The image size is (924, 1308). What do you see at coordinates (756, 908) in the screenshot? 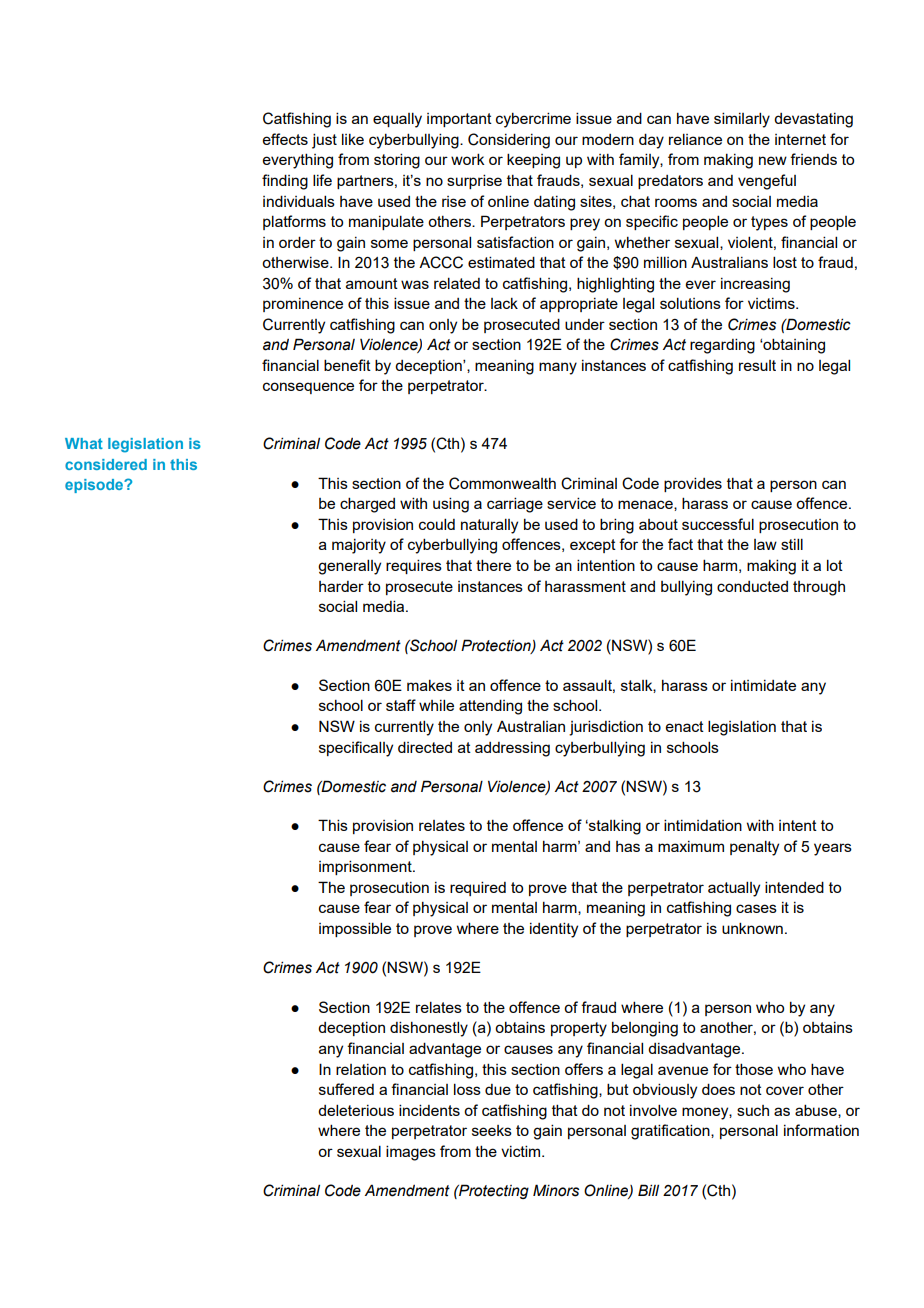
I see `cases` at bounding box center [756, 908].
